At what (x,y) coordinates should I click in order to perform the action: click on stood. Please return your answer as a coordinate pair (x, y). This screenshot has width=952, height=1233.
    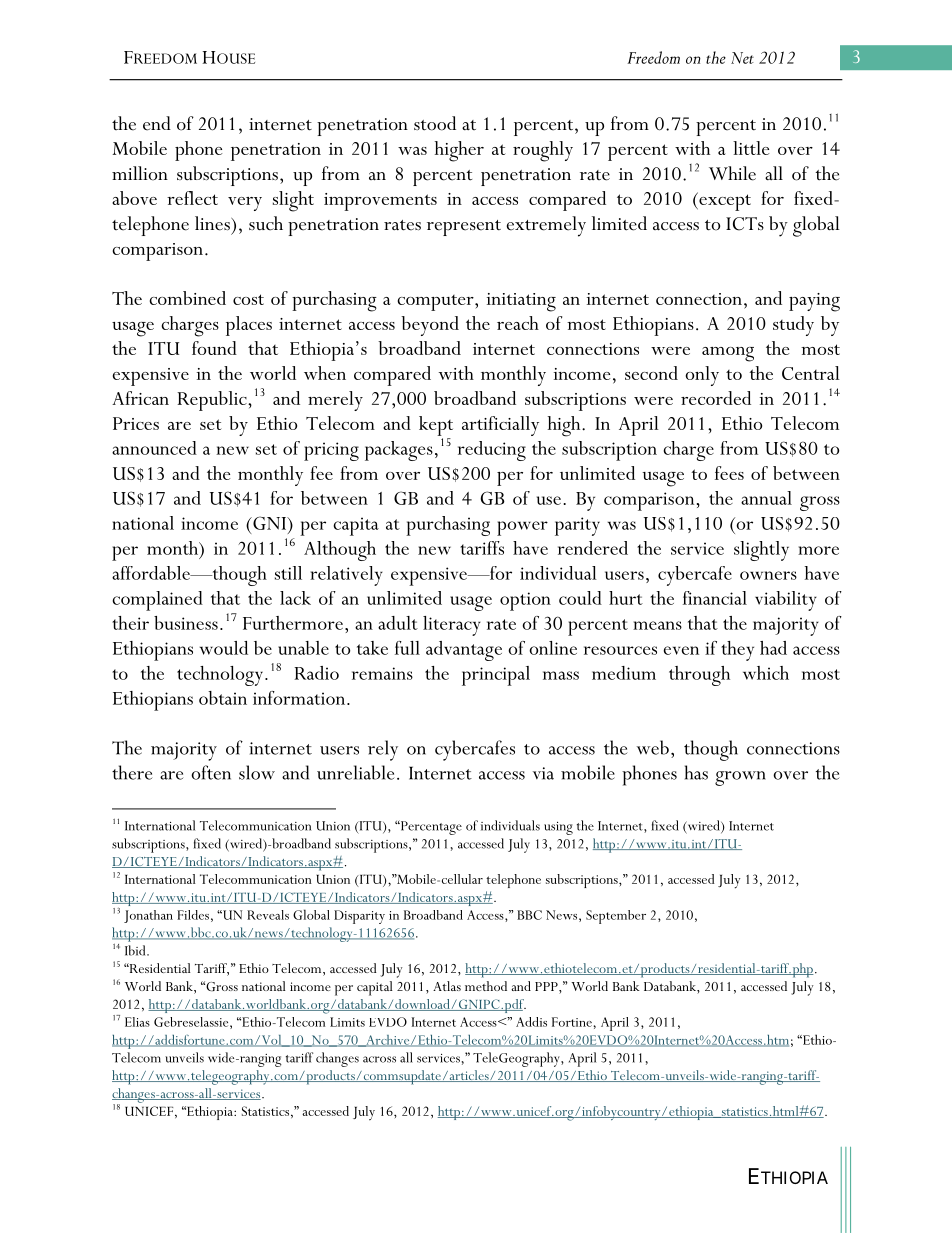
    Looking at the image, I should click on (435, 123).
